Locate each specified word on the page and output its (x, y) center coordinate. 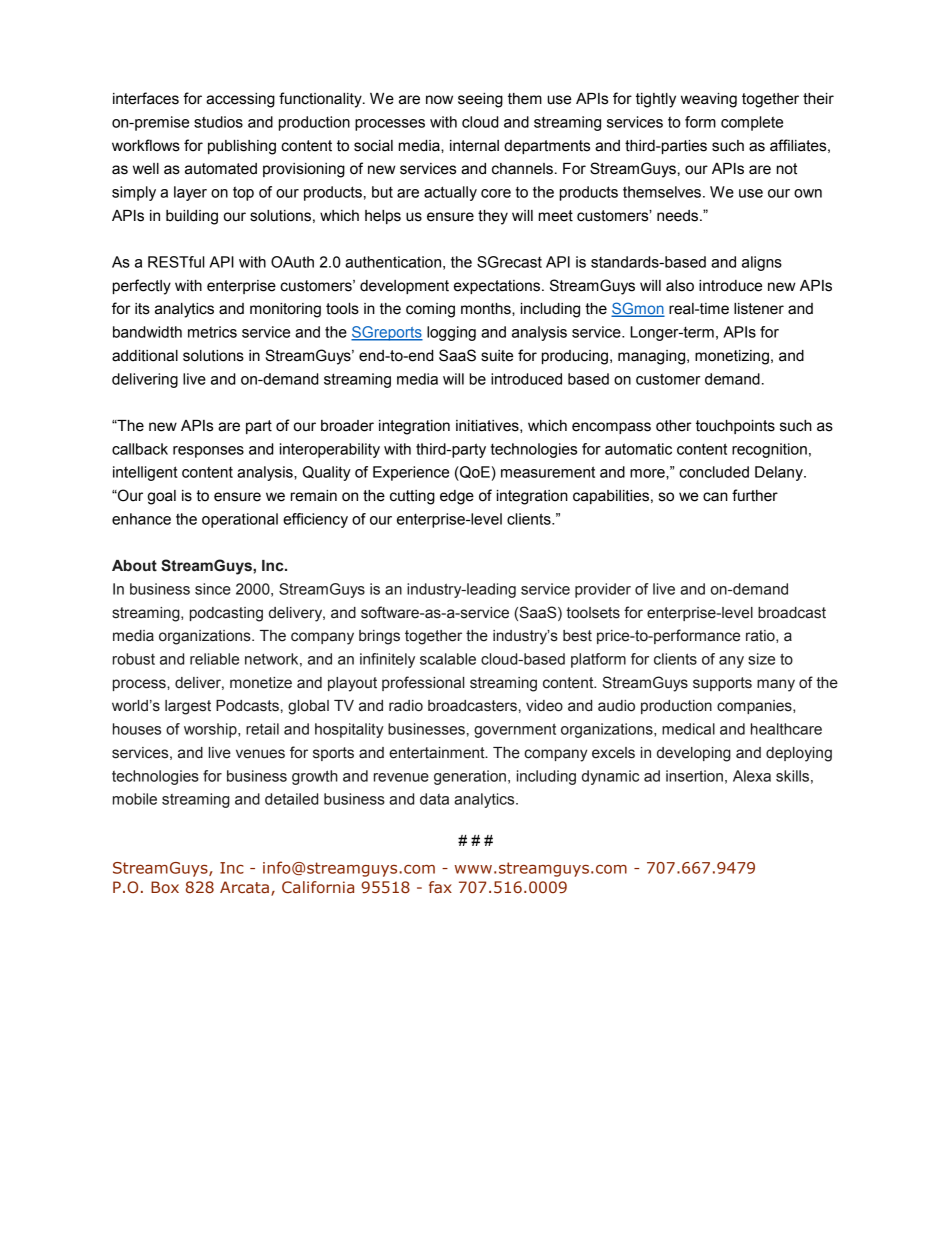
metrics (212, 332)
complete (752, 123)
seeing (480, 100)
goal (162, 497)
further (755, 495)
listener (759, 309)
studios (218, 122)
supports (722, 684)
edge (457, 497)
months (487, 309)
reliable (214, 659)
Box (165, 887)
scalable (448, 659)
